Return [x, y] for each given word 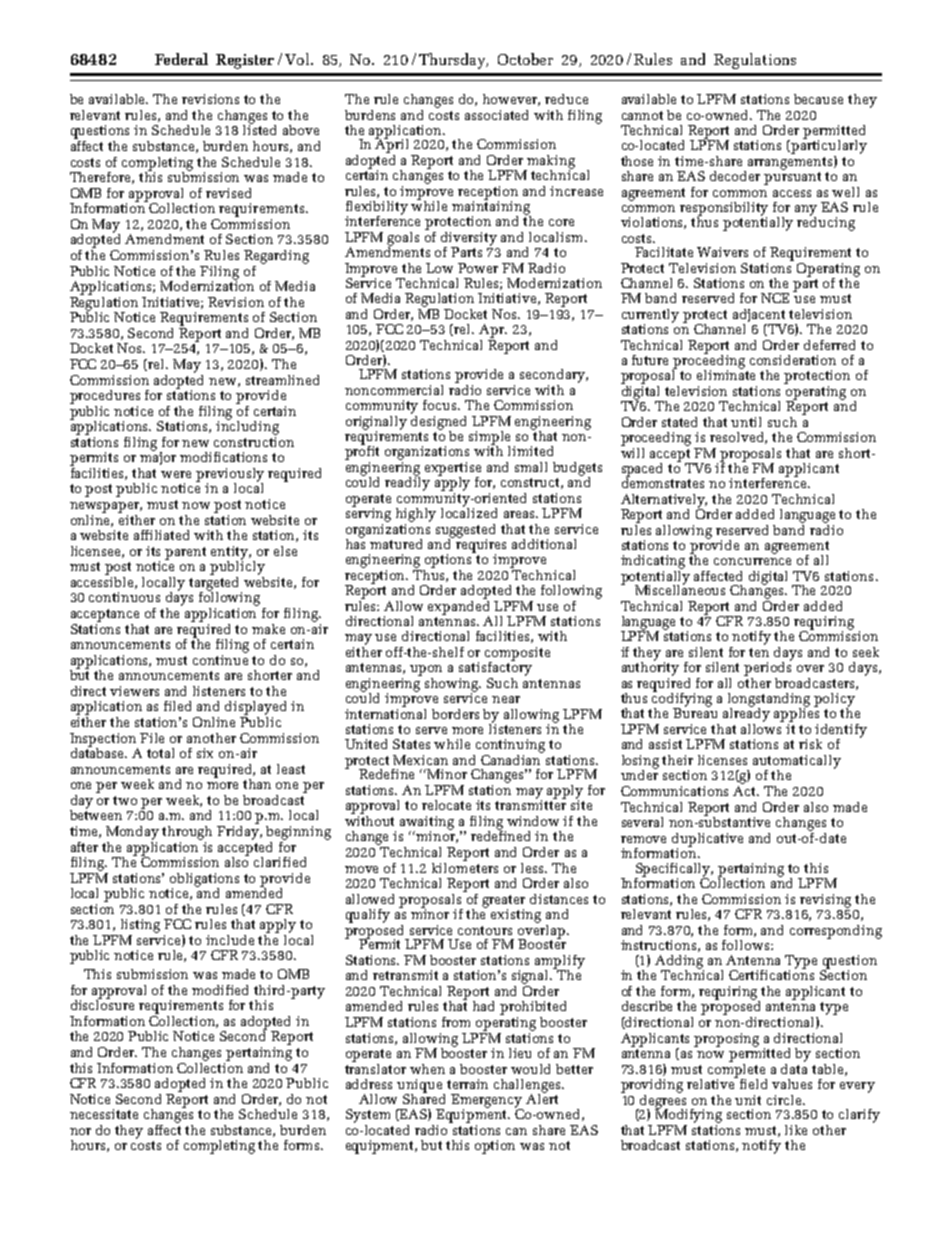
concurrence [752, 561]
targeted [215, 583]
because [818, 99]
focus [441, 405]
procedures [105, 397]
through [187, 833]
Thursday [453, 61]
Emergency [487, 1102]
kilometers [465, 866]
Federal [181, 59]
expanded [458, 607]
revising [825, 901]
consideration [793, 360]
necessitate [104, 1114]
